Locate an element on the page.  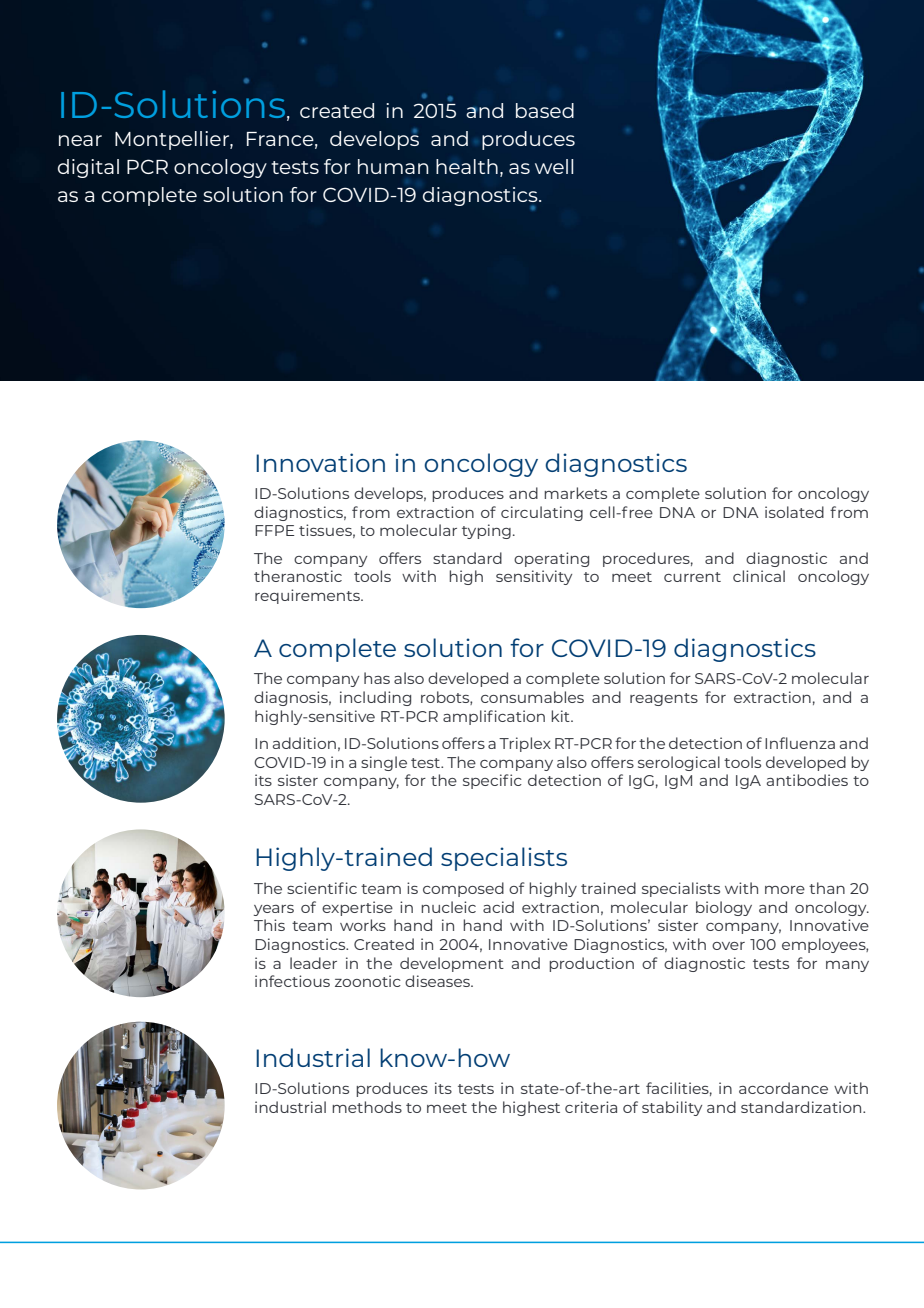
well is located at coordinates (554, 166).
